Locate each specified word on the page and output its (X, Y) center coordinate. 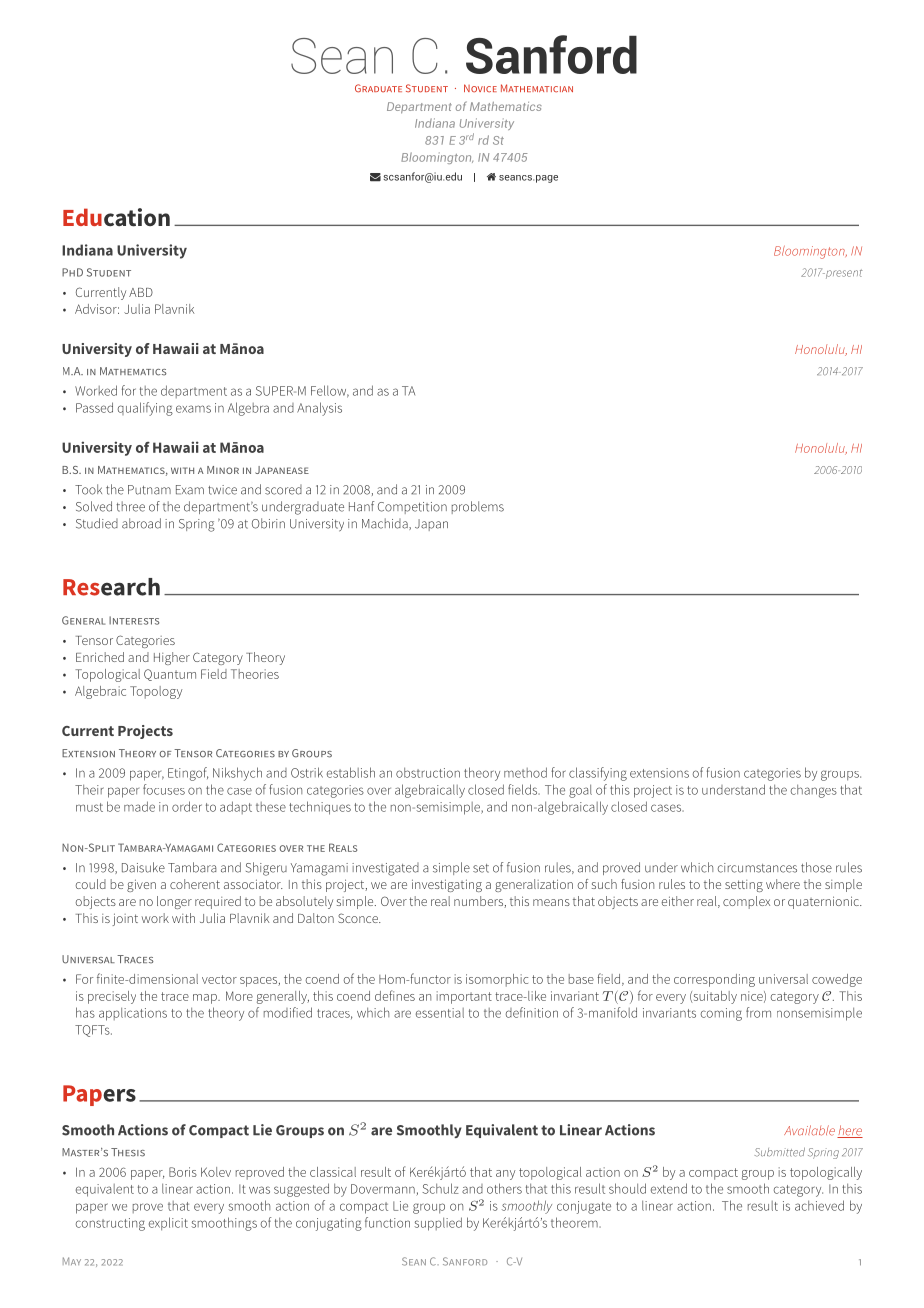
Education (116, 217)
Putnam (149, 490)
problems (478, 507)
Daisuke (143, 867)
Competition (412, 508)
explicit (168, 1224)
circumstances (757, 868)
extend (669, 1188)
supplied (438, 1224)
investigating (447, 885)
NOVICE (480, 88)
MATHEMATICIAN (537, 88)
